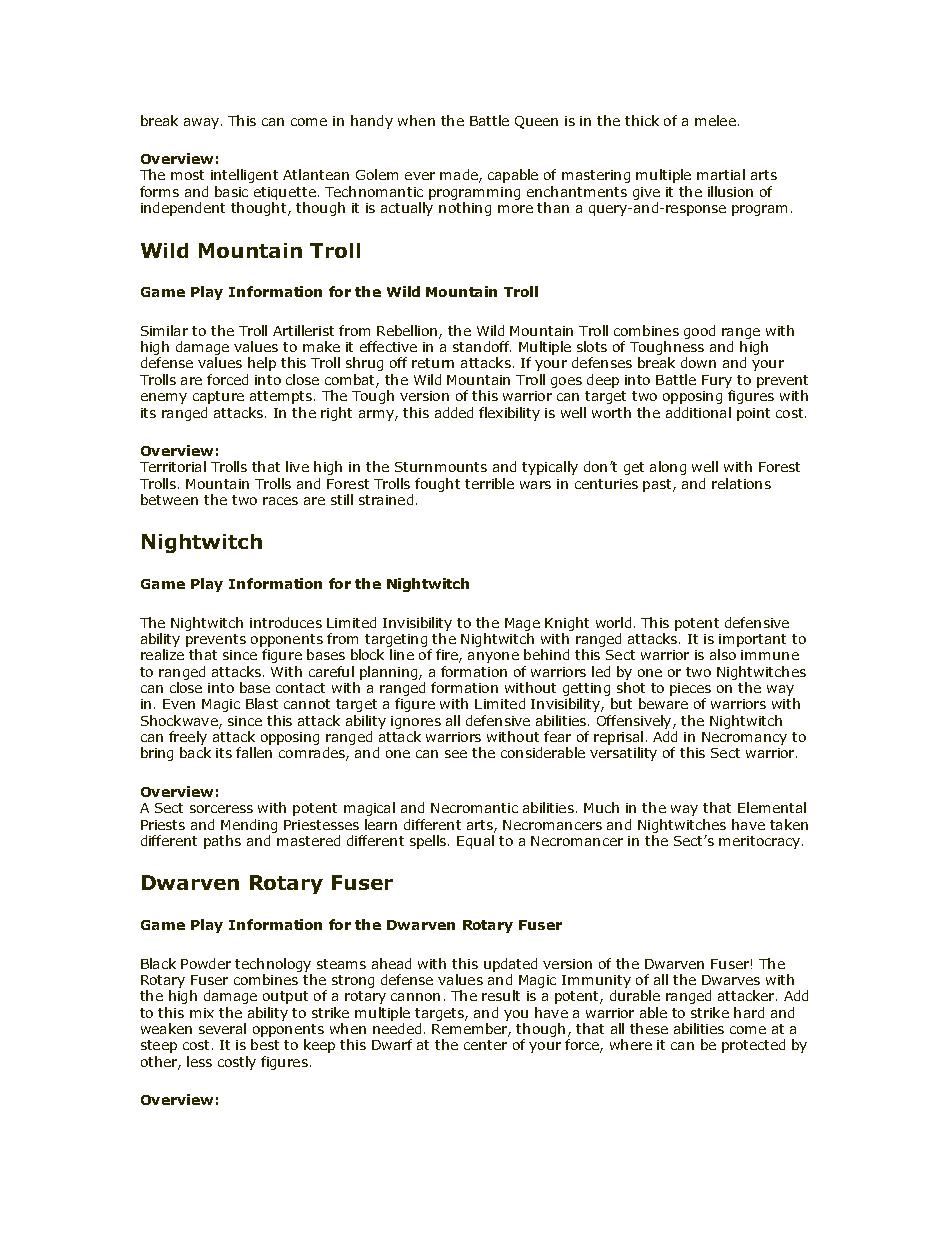 This screenshot has width=952, height=1233. Describe the element at coordinates (460, 176) in the screenshot. I see `made` at that location.
